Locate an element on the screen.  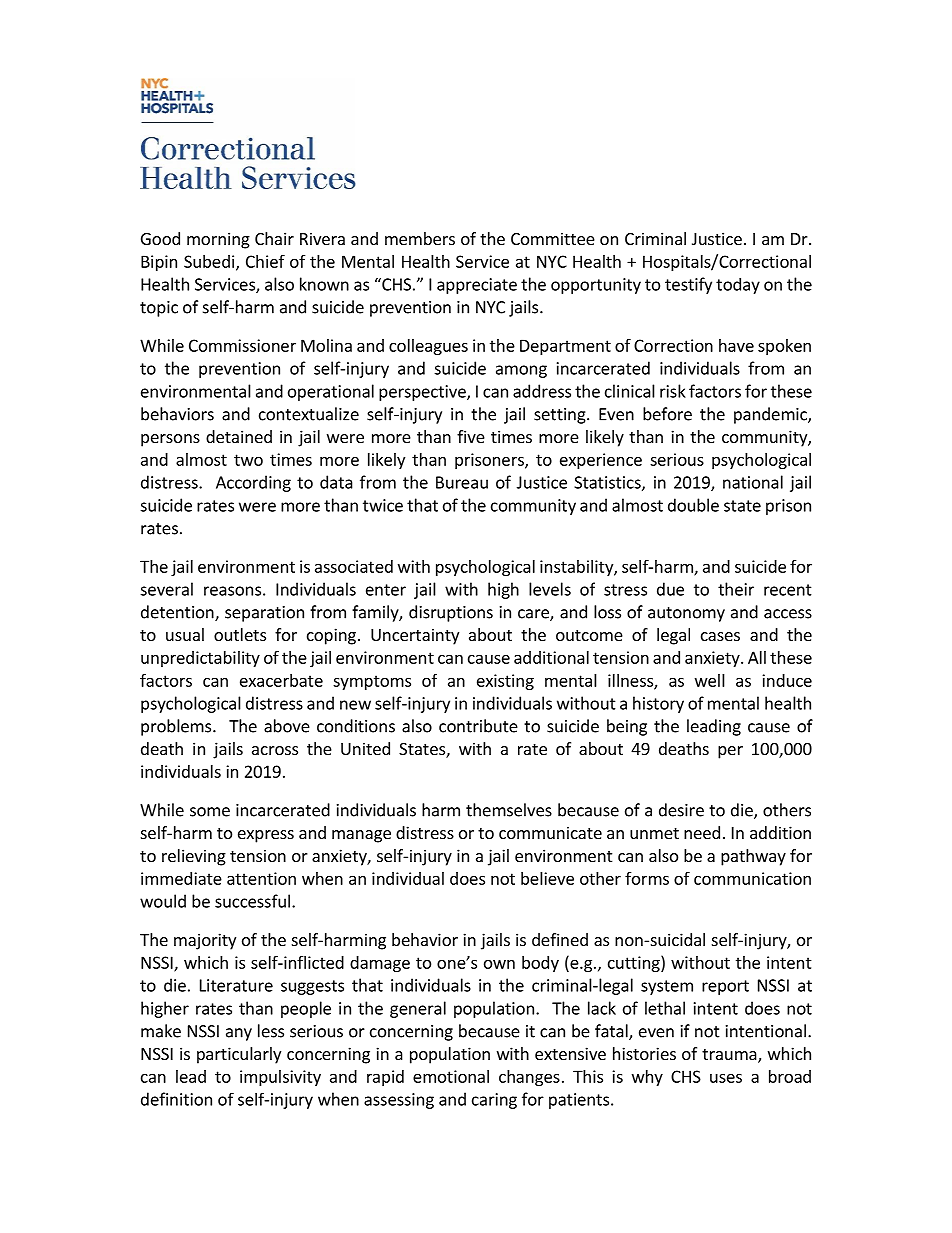
believe is located at coordinates (547, 878).
